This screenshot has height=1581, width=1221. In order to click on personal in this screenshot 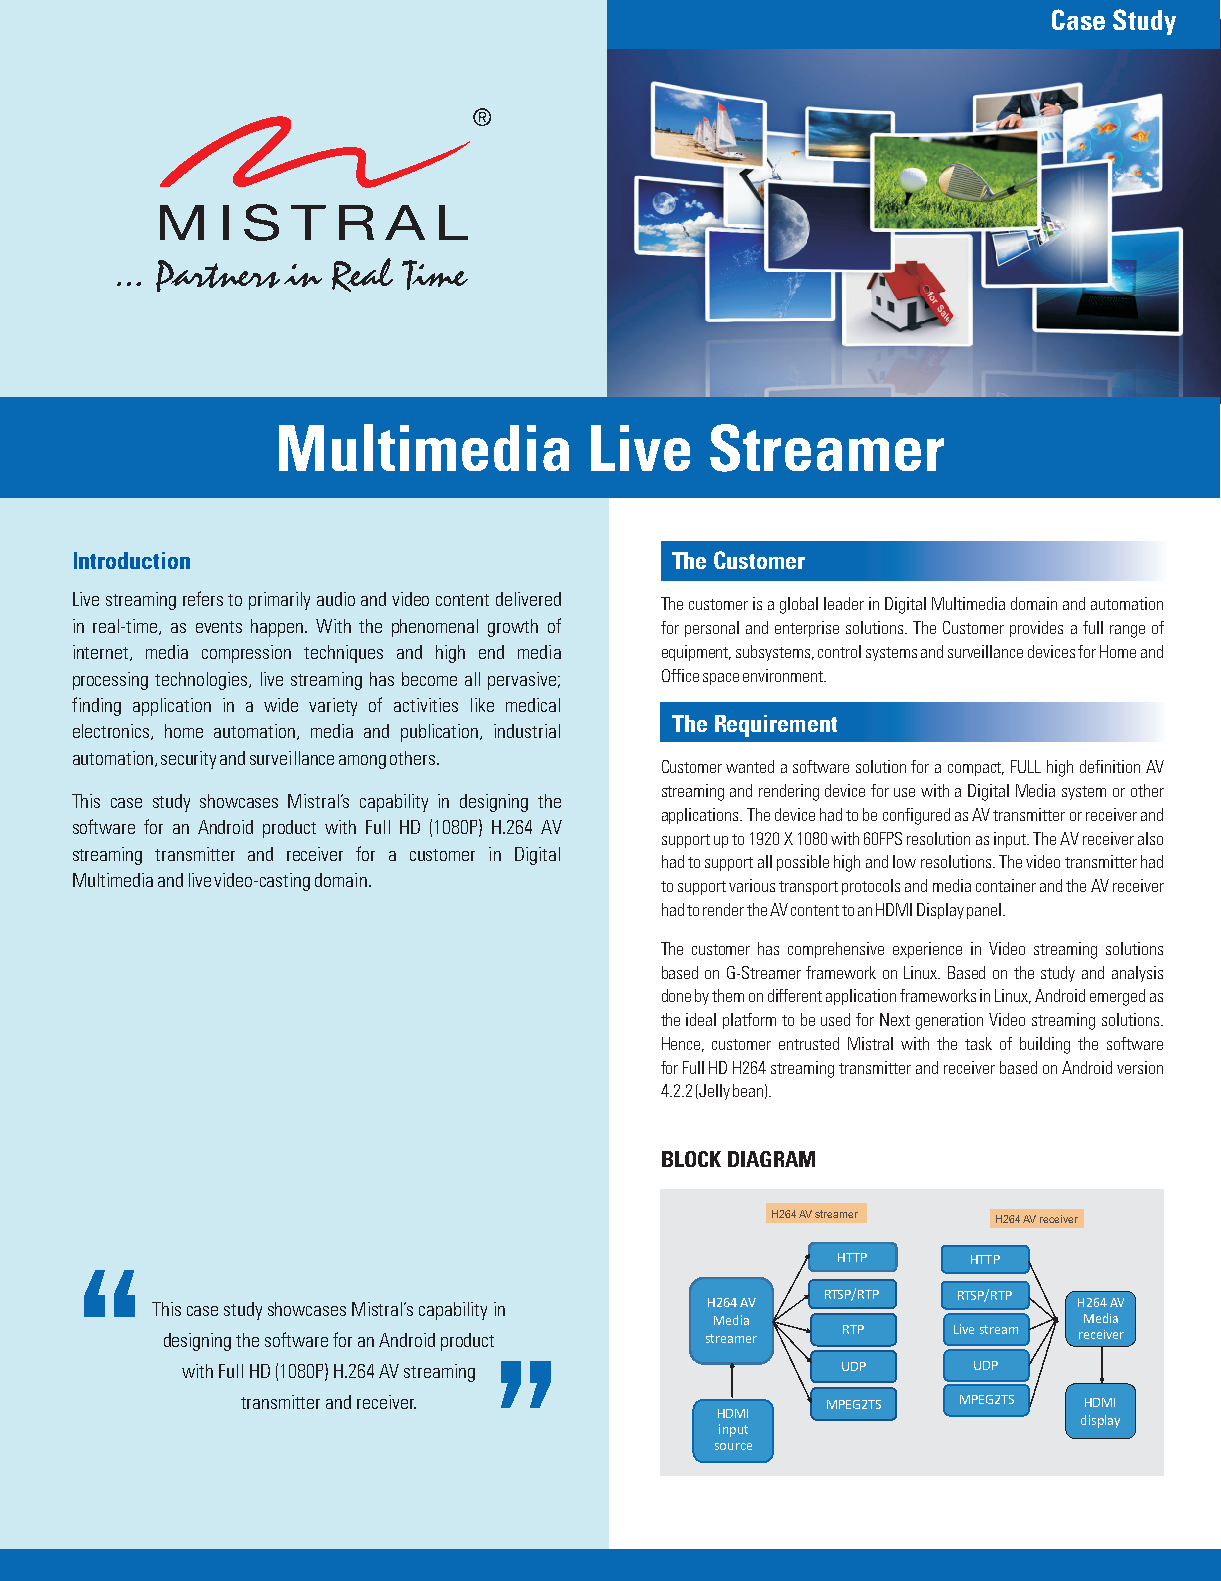, I will do `click(712, 629)`.
